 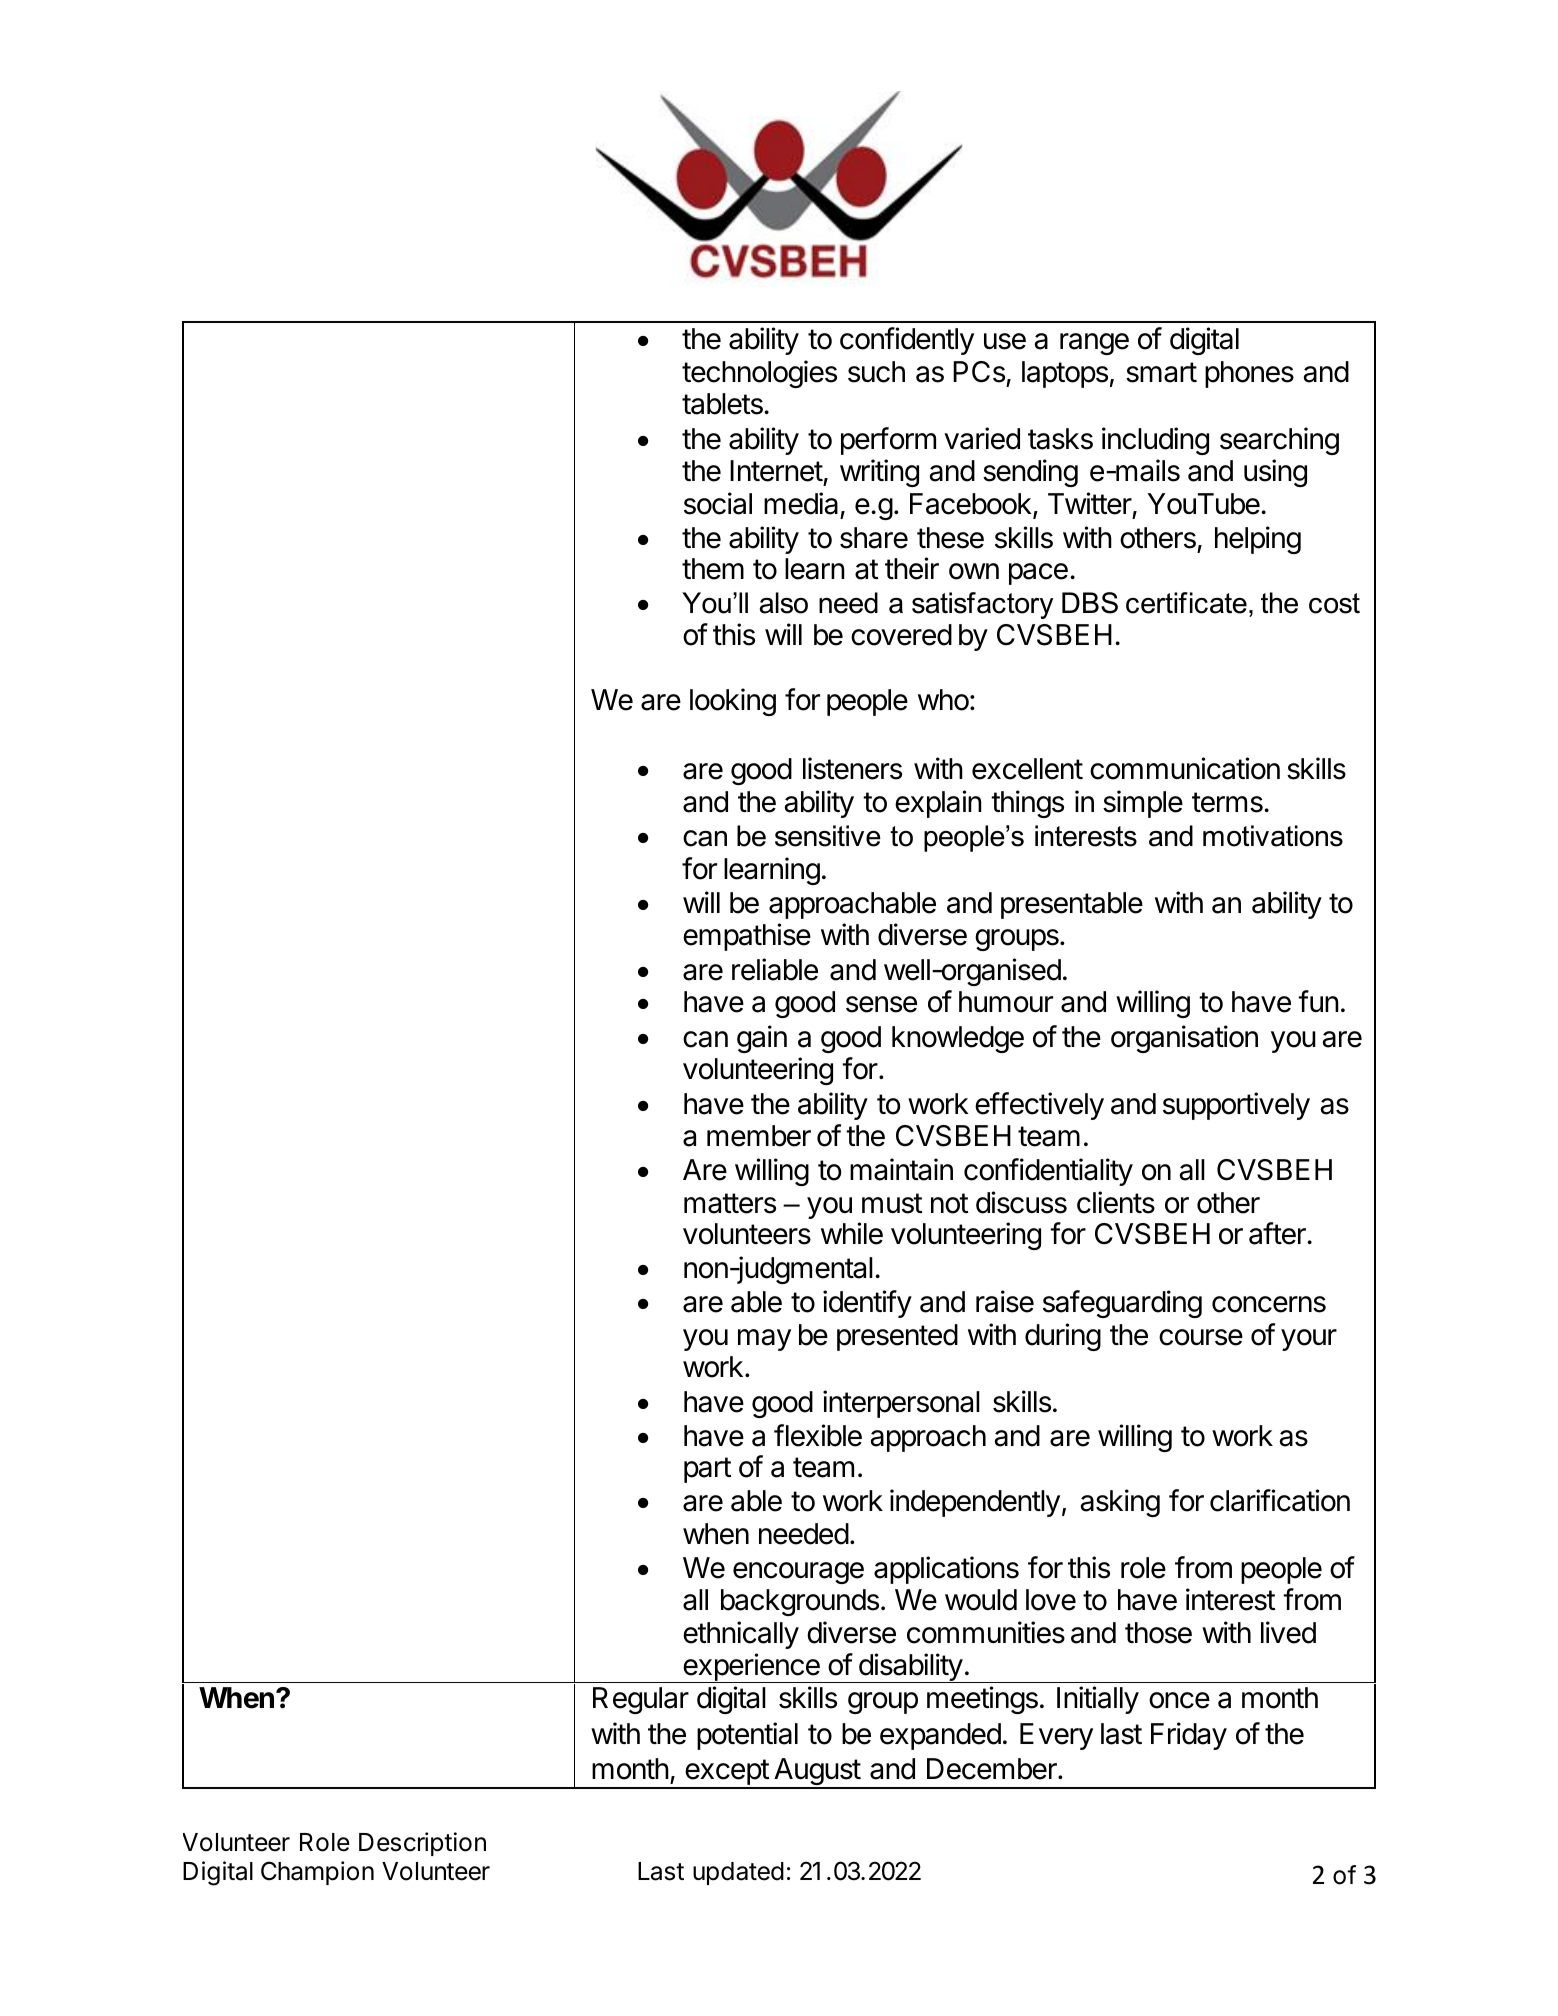 What do you see at coordinates (730, 1203) in the screenshot?
I see `matters` at bounding box center [730, 1203].
